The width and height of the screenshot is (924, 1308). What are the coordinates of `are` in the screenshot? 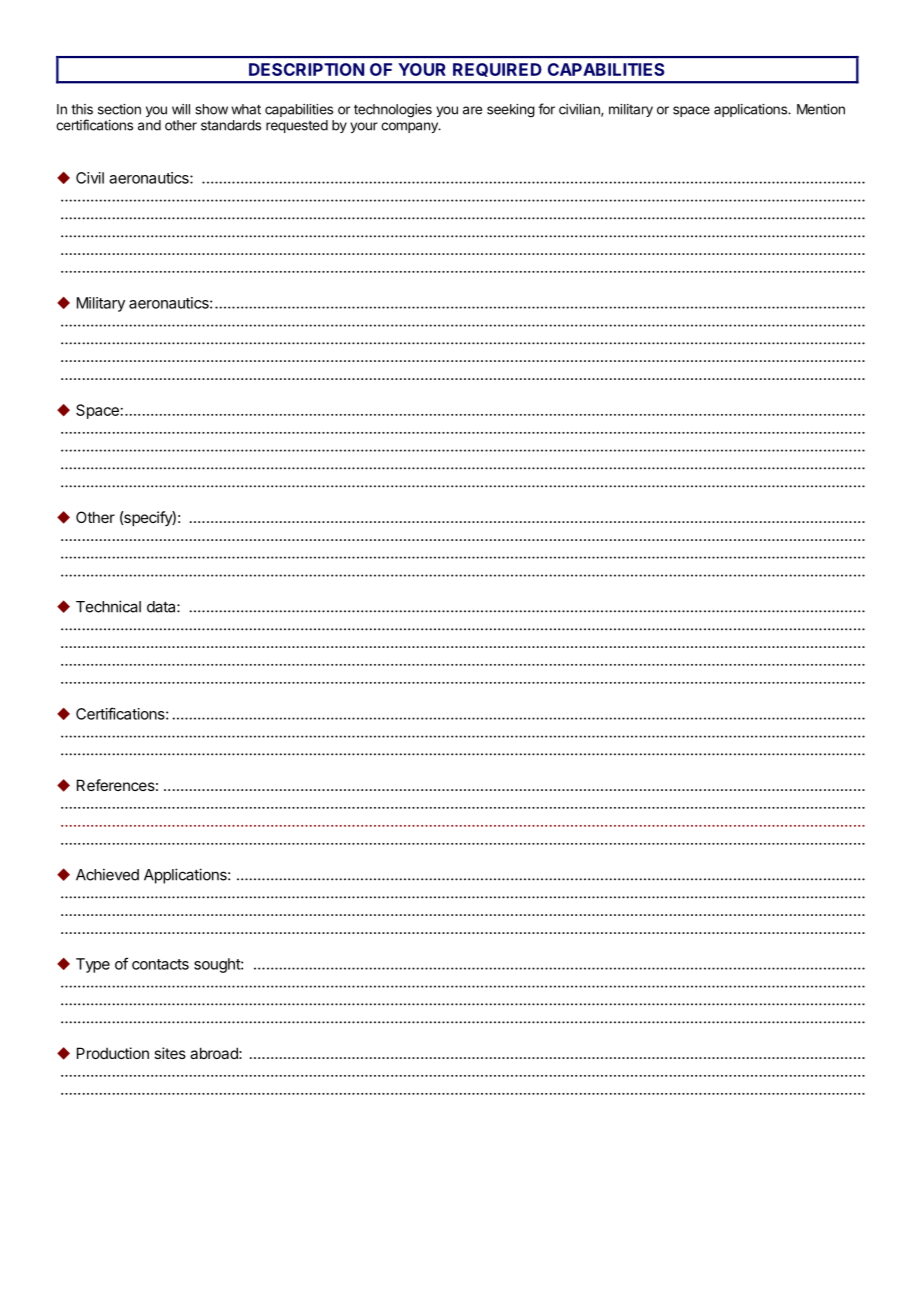 It's located at (472, 110).
